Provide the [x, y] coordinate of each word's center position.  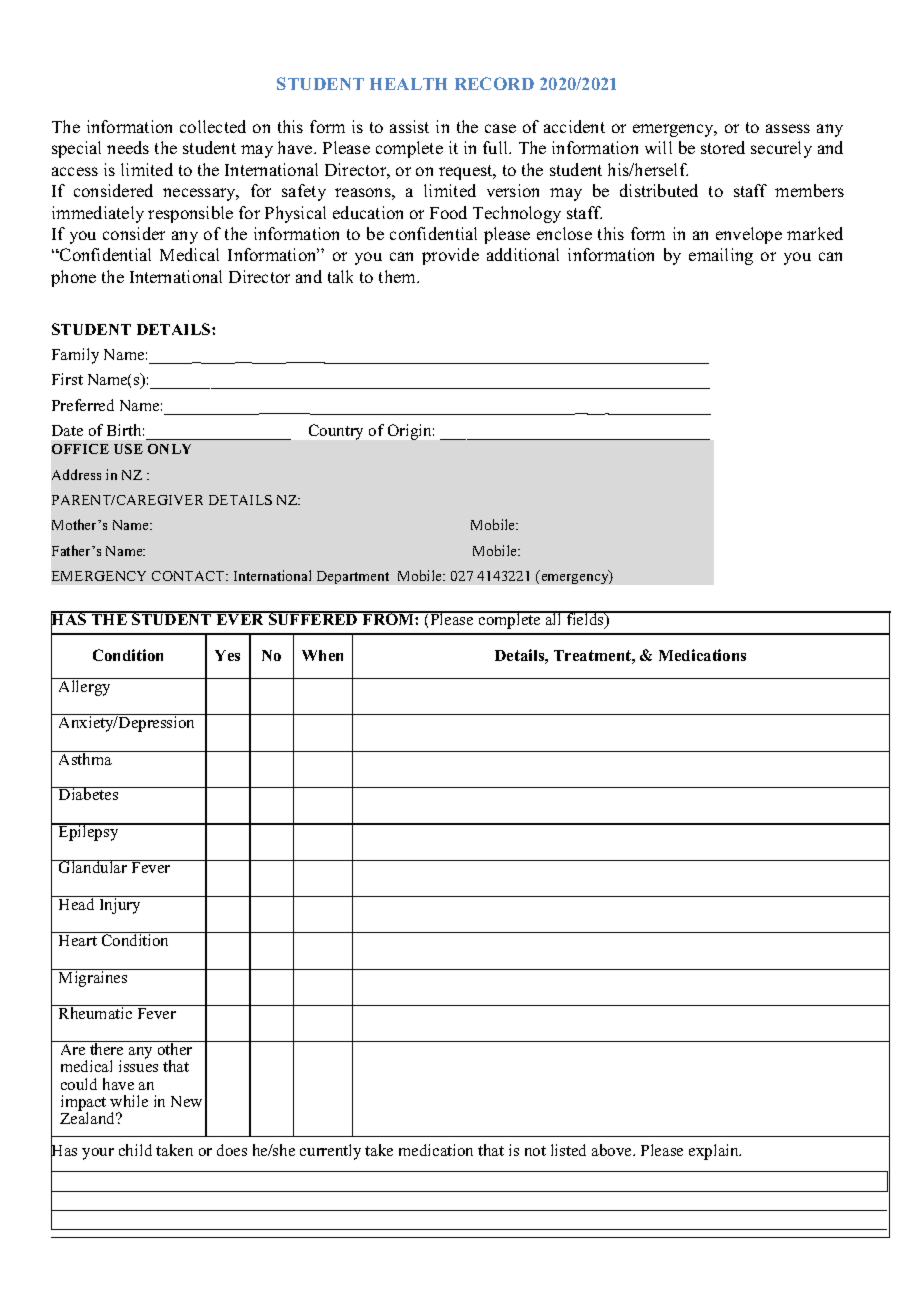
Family [75, 356]
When [322, 655]
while [129, 1101]
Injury [120, 905]
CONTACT [189, 576]
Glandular [93, 866]
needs [128, 147]
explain [715, 1152]
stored [723, 147]
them [398, 276]
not [535, 1151]
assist [409, 126]
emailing [721, 256]
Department [353, 577]
